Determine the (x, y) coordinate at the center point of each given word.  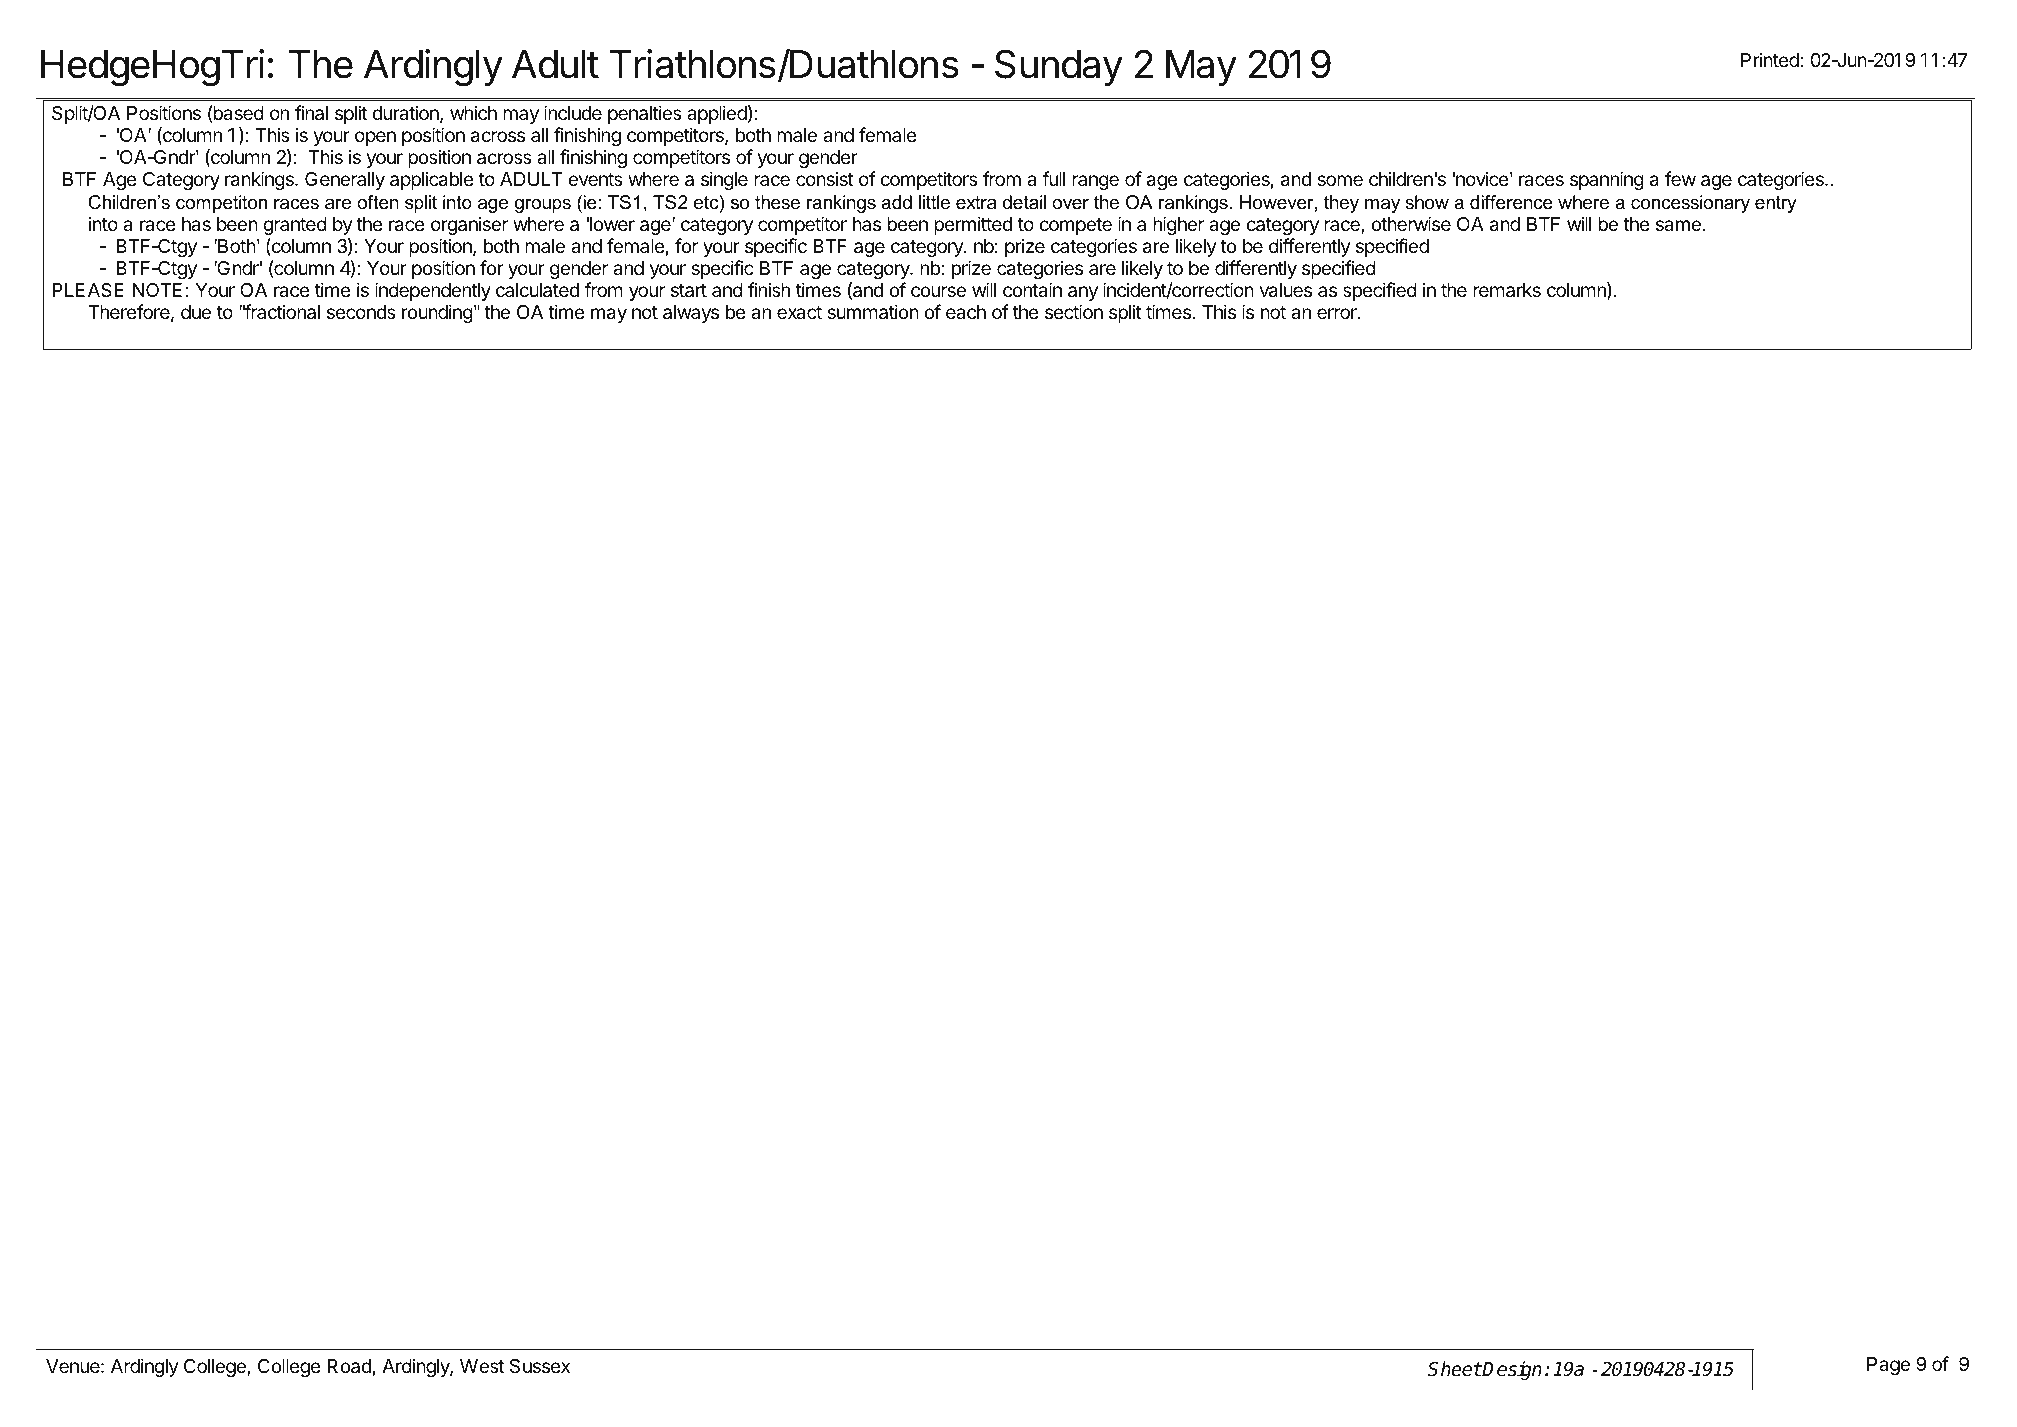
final (311, 113)
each (966, 312)
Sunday (1059, 67)
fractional (281, 312)
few (1680, 178)
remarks (1507, 290)
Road (349, 1366)
